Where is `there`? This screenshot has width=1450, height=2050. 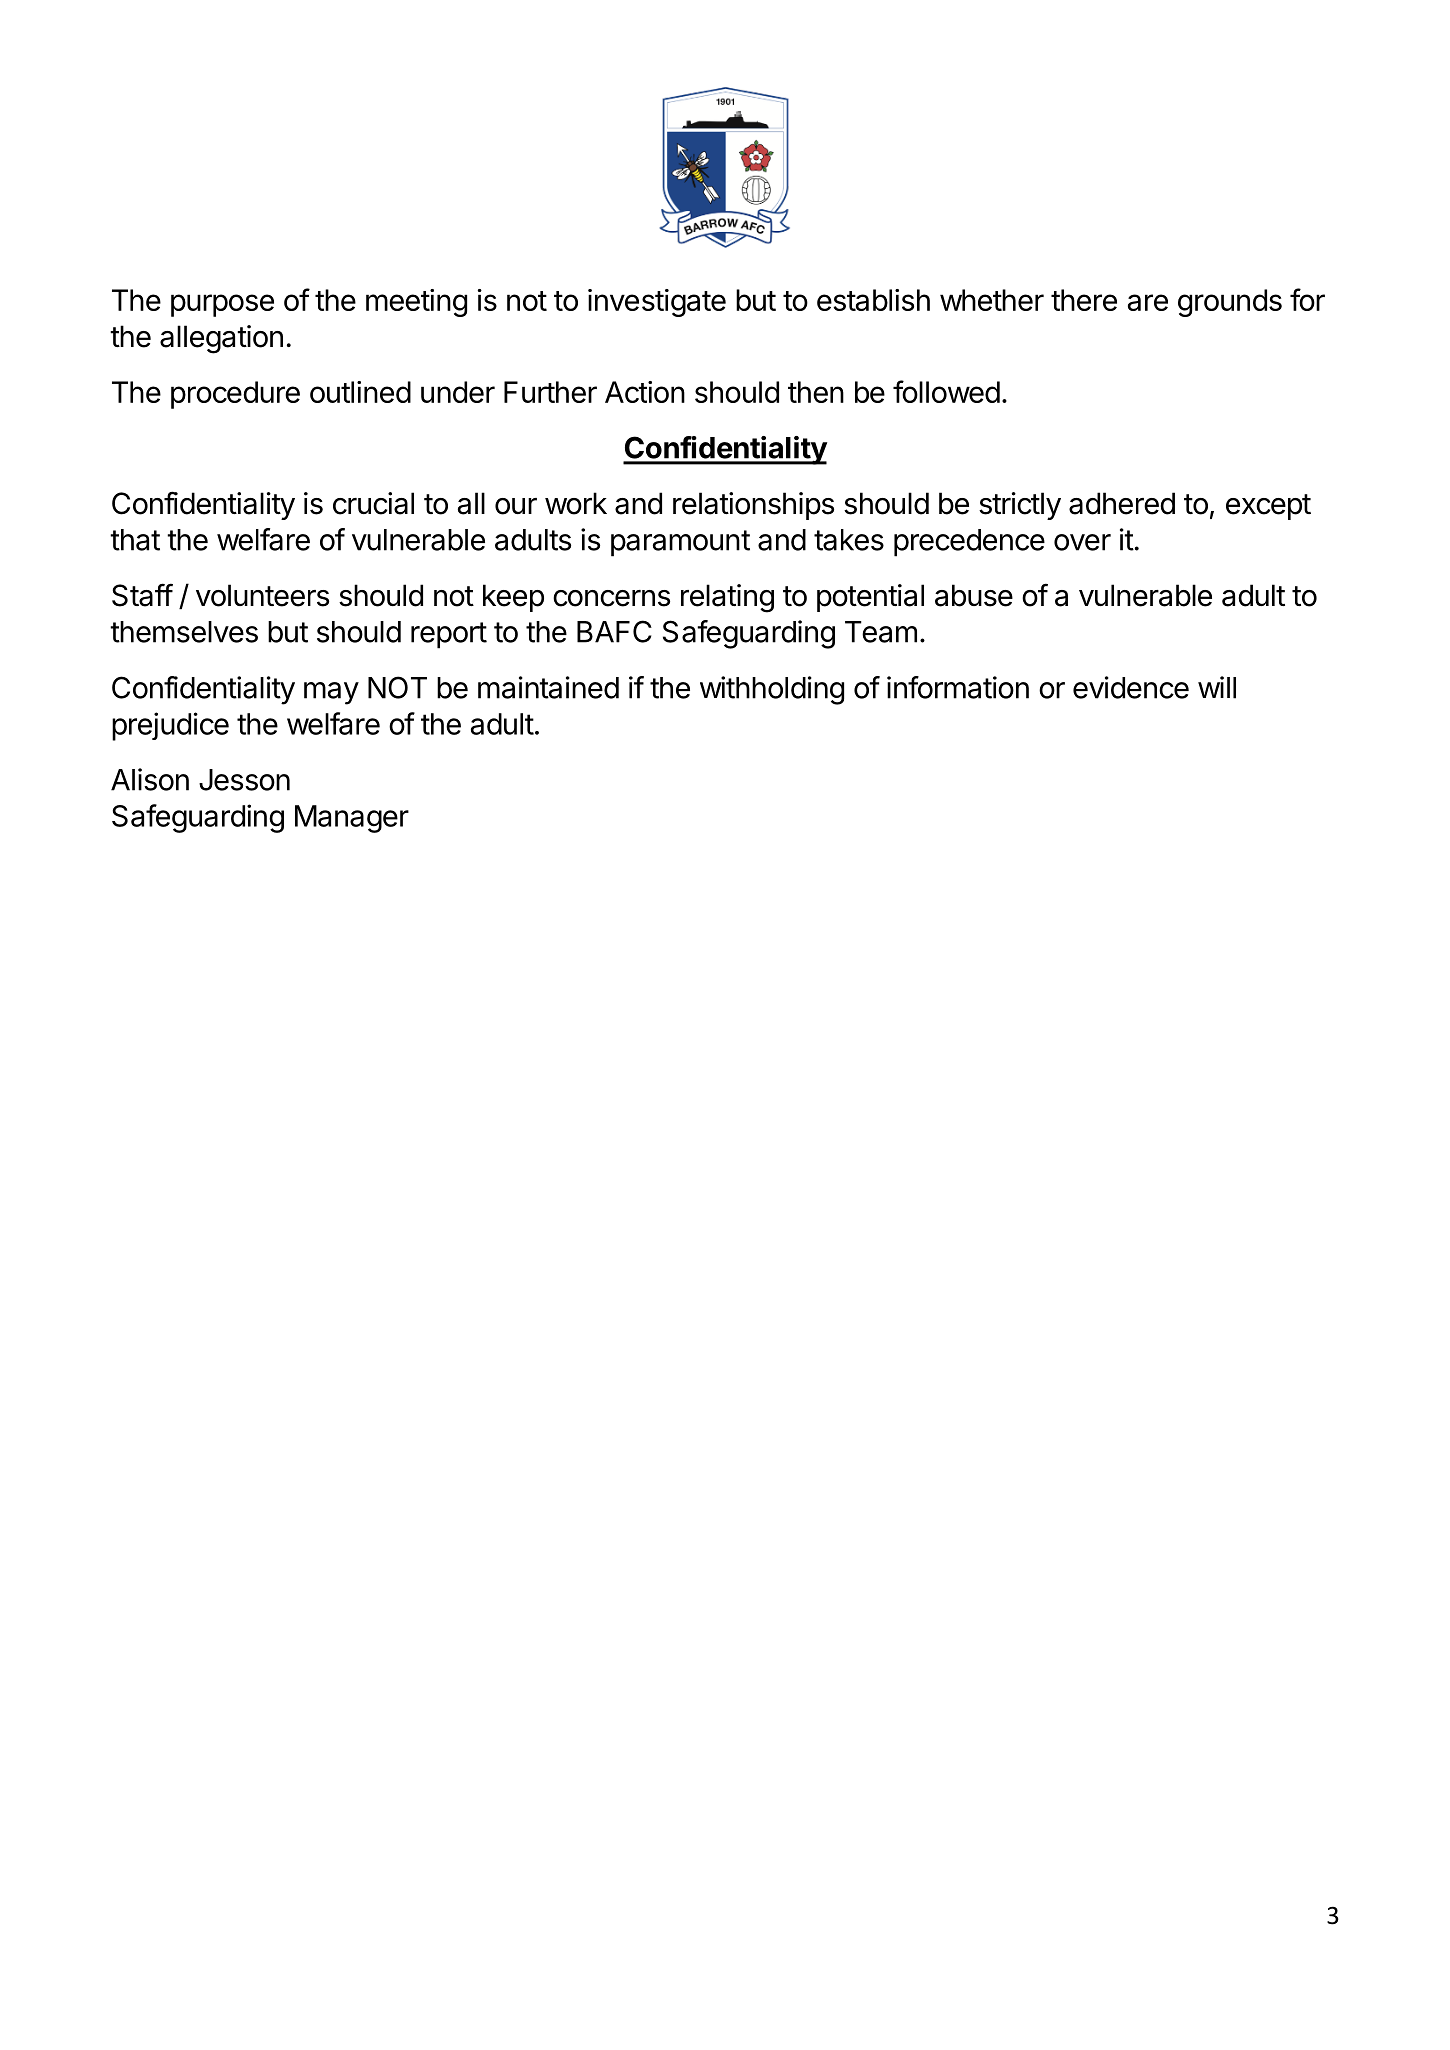
there is located at coordinates (1084, 300).
